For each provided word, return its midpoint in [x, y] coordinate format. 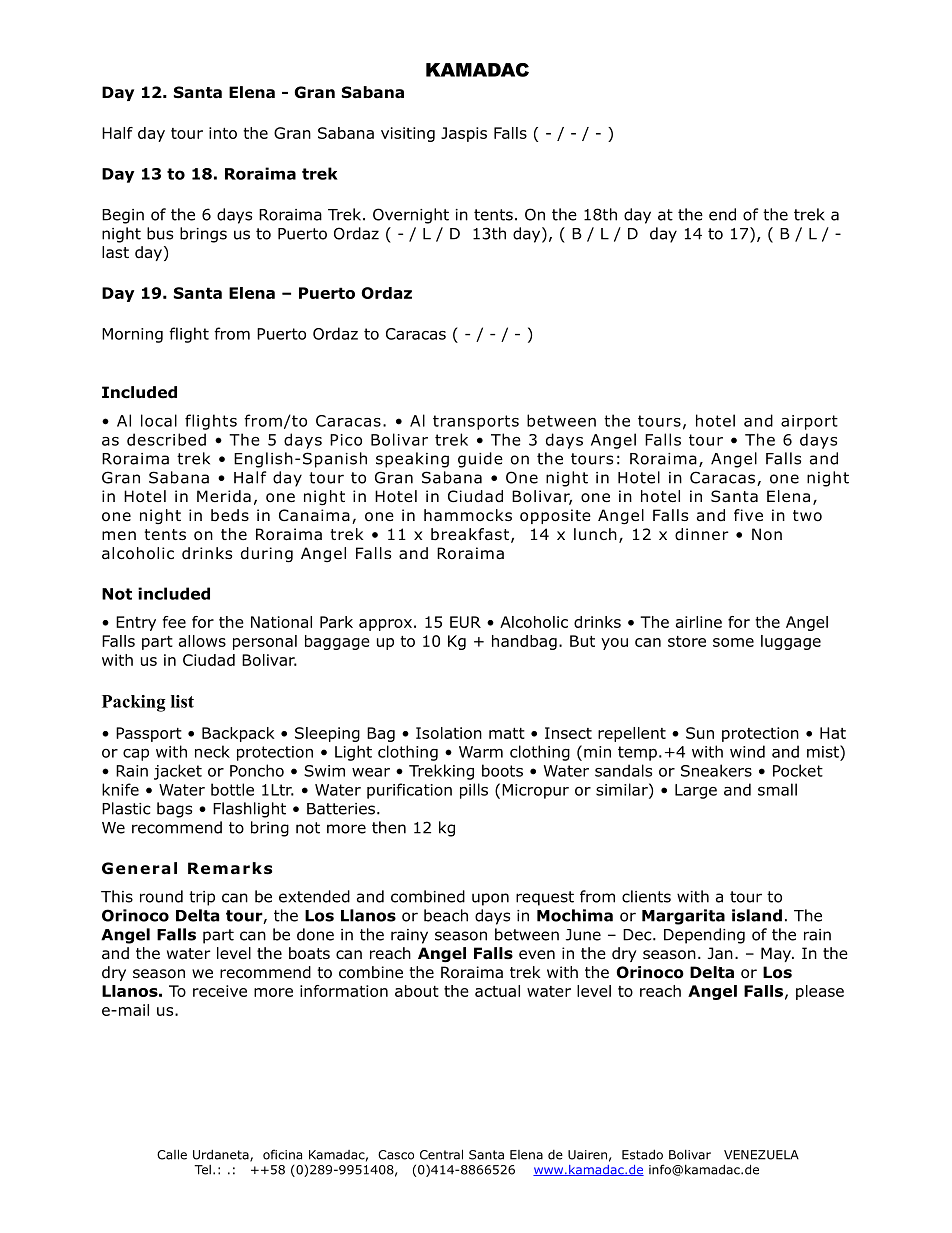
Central [441, 1154]
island [757, 915]
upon [490, 899]
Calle [172, 1154]
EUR [465, 622]
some [733, 642]
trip [202, 898]
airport [809, 422]
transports [476, 422]
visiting [408, 134]
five [748, 515]
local [159, 420]
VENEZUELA [761, 1155]
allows [202, 641]
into [223, 133]
